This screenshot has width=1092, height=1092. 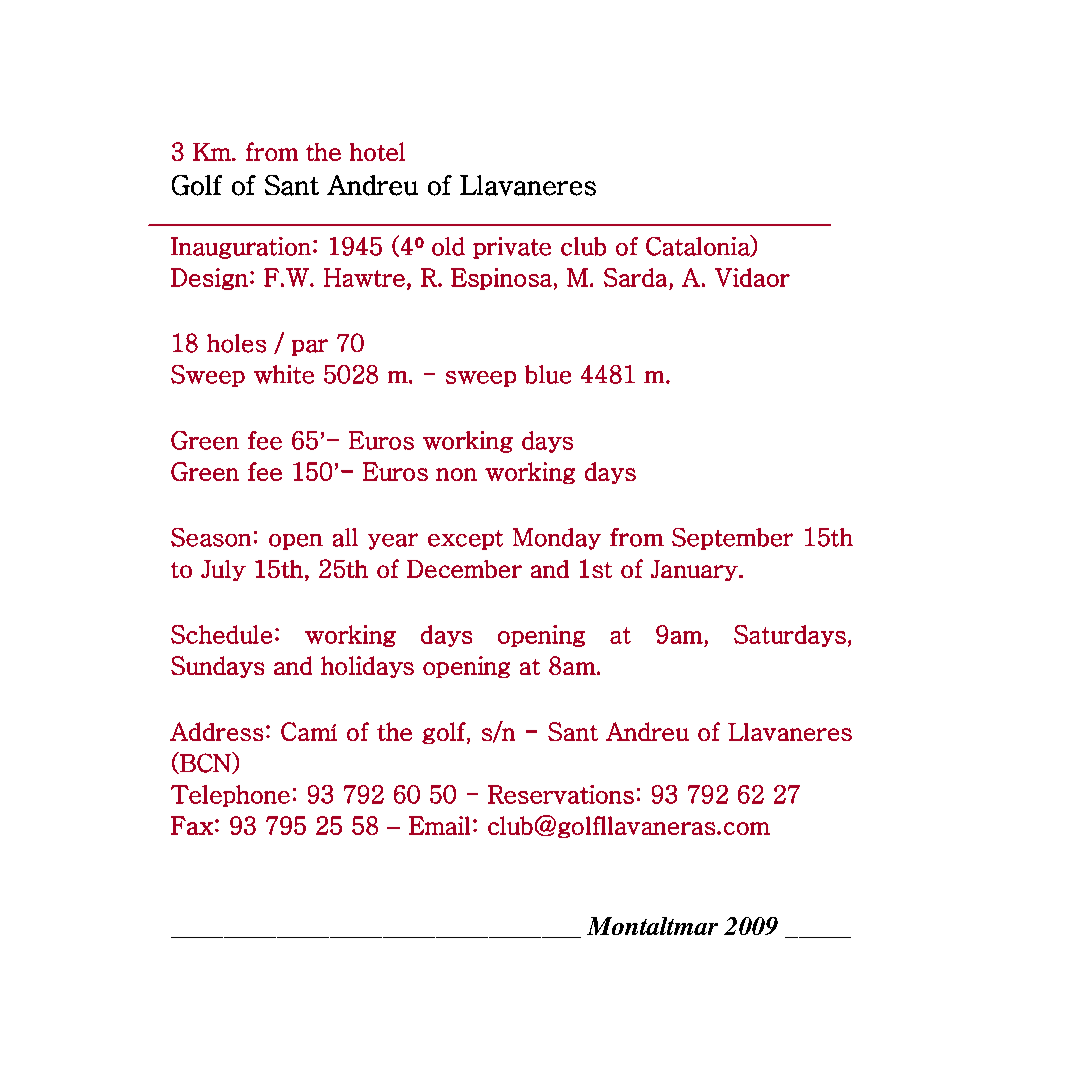 What do you see at coordinates (732, 539) in the screenshot?
I see `September` at bounding box center [732, 539].
